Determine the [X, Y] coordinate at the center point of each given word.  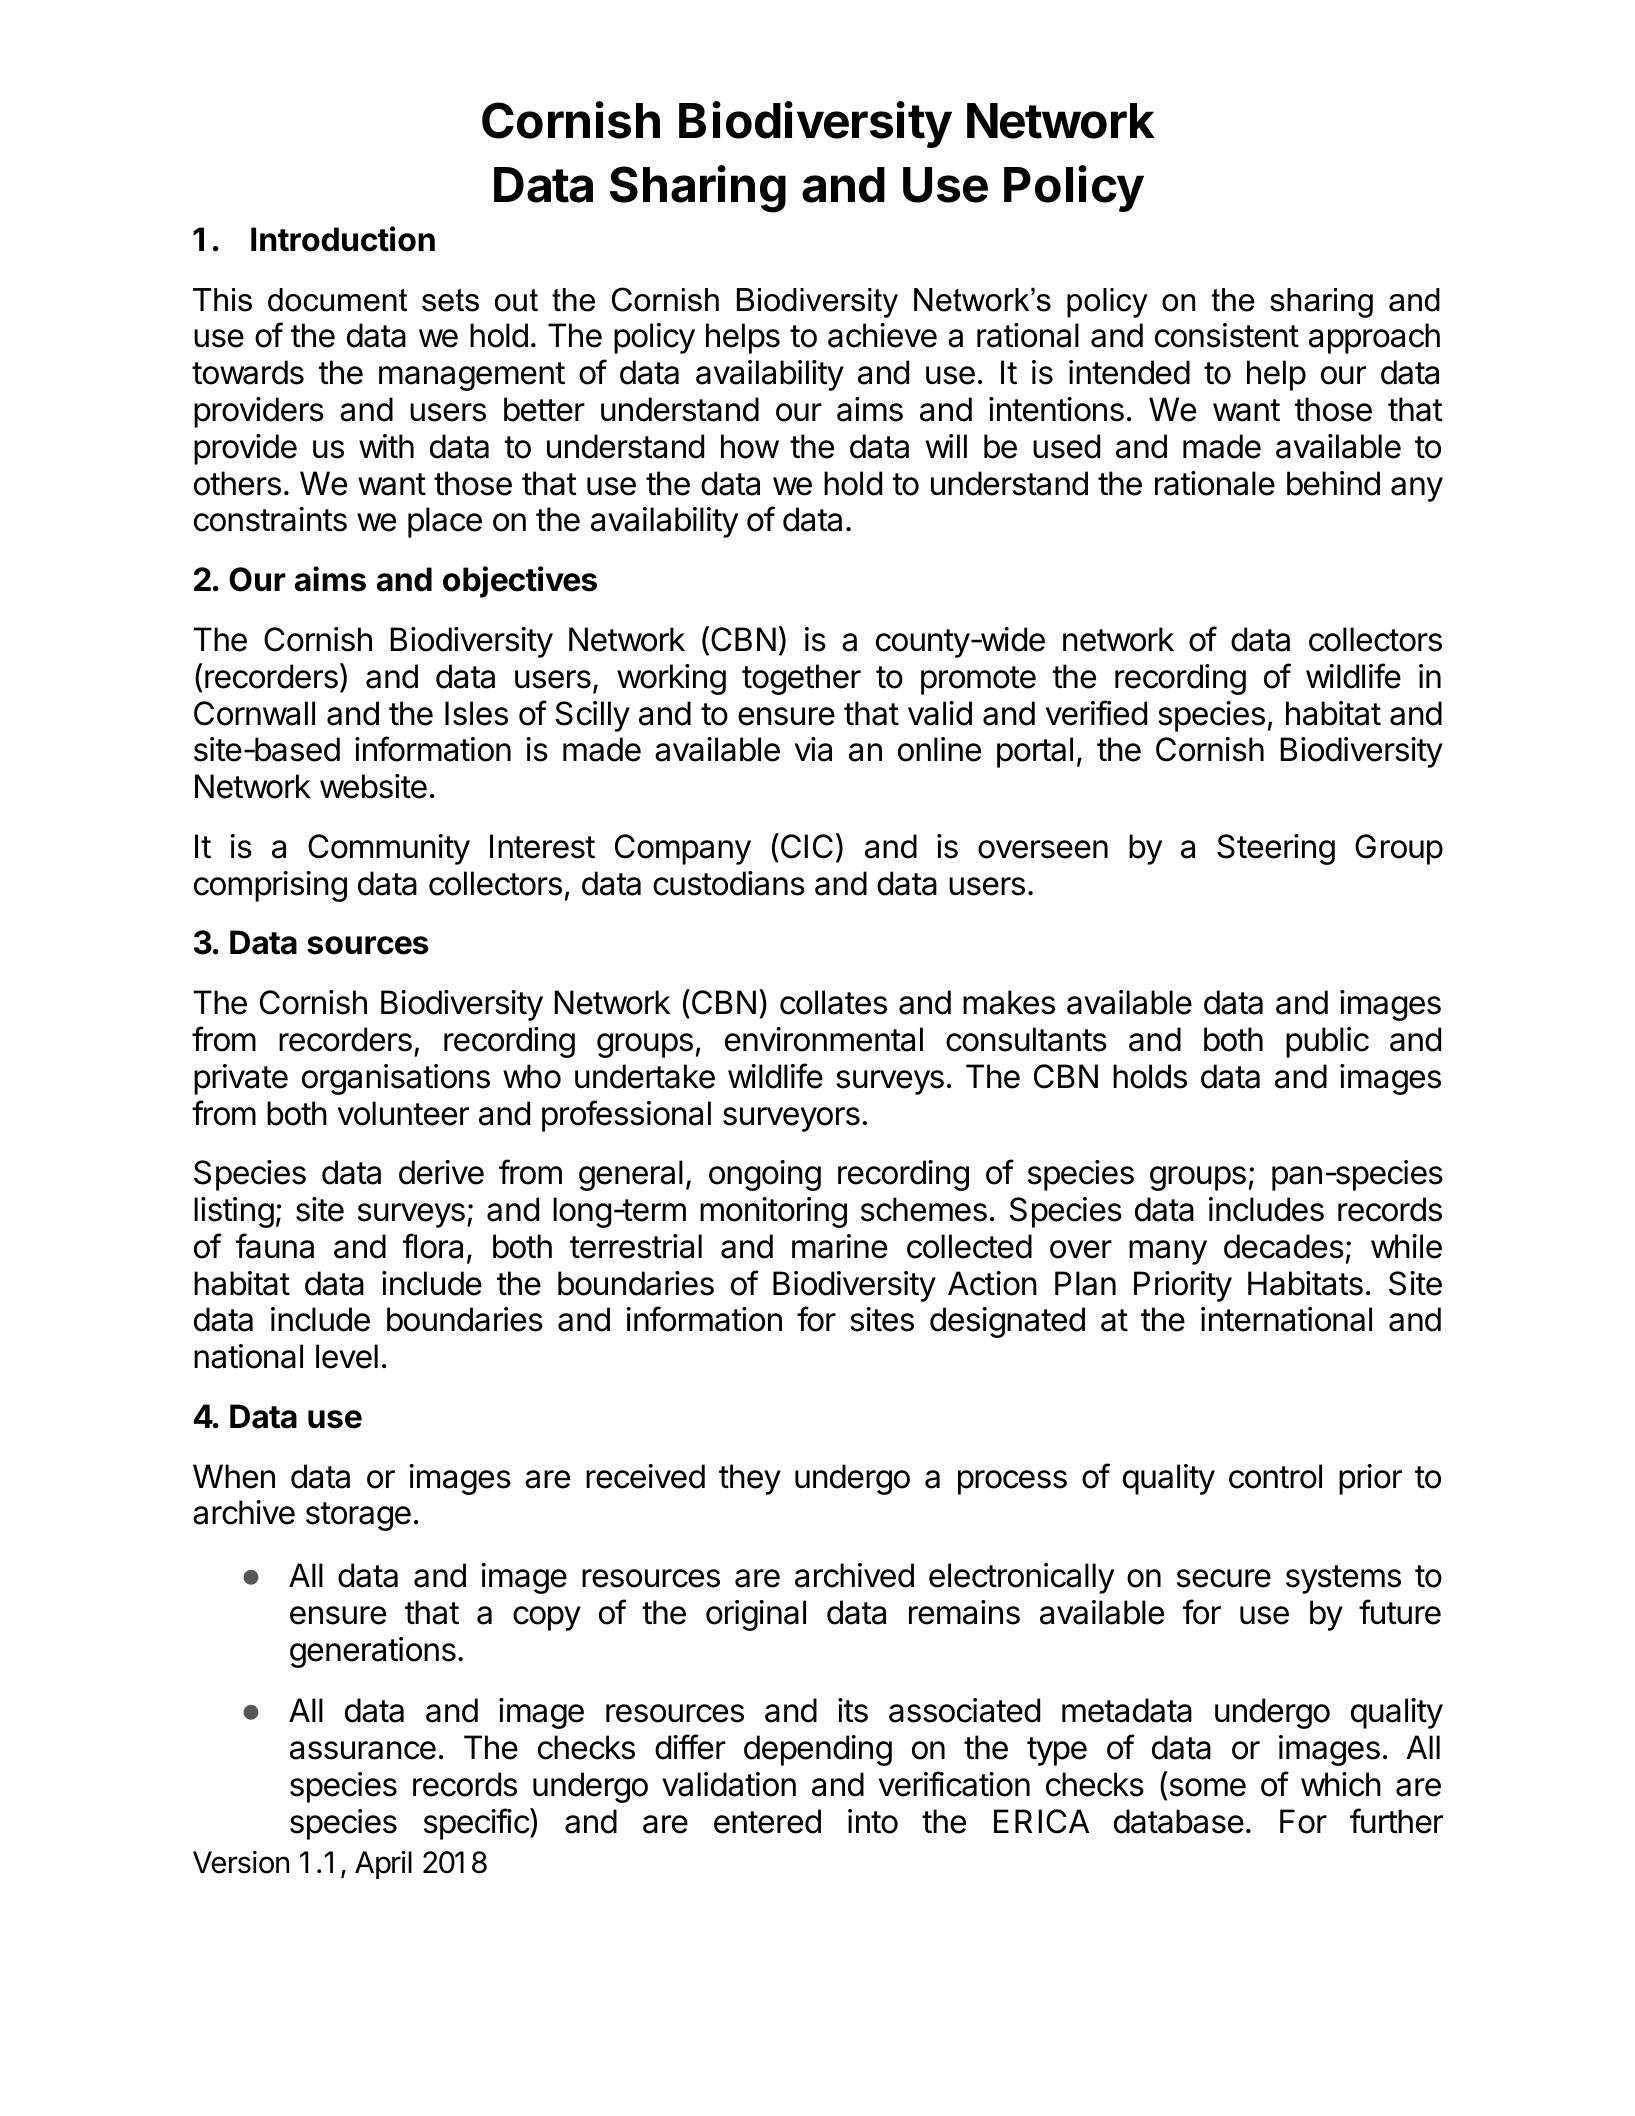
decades [1284, 1246]
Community [389, 849]
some [1208, 1787]
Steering [1276, 849]
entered [767, 1821]
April [383, 1865]
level [347, 1356]
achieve [882, 335]
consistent [1227, 335]
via [813, 749]
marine [839, 1246]
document [337, 300]
